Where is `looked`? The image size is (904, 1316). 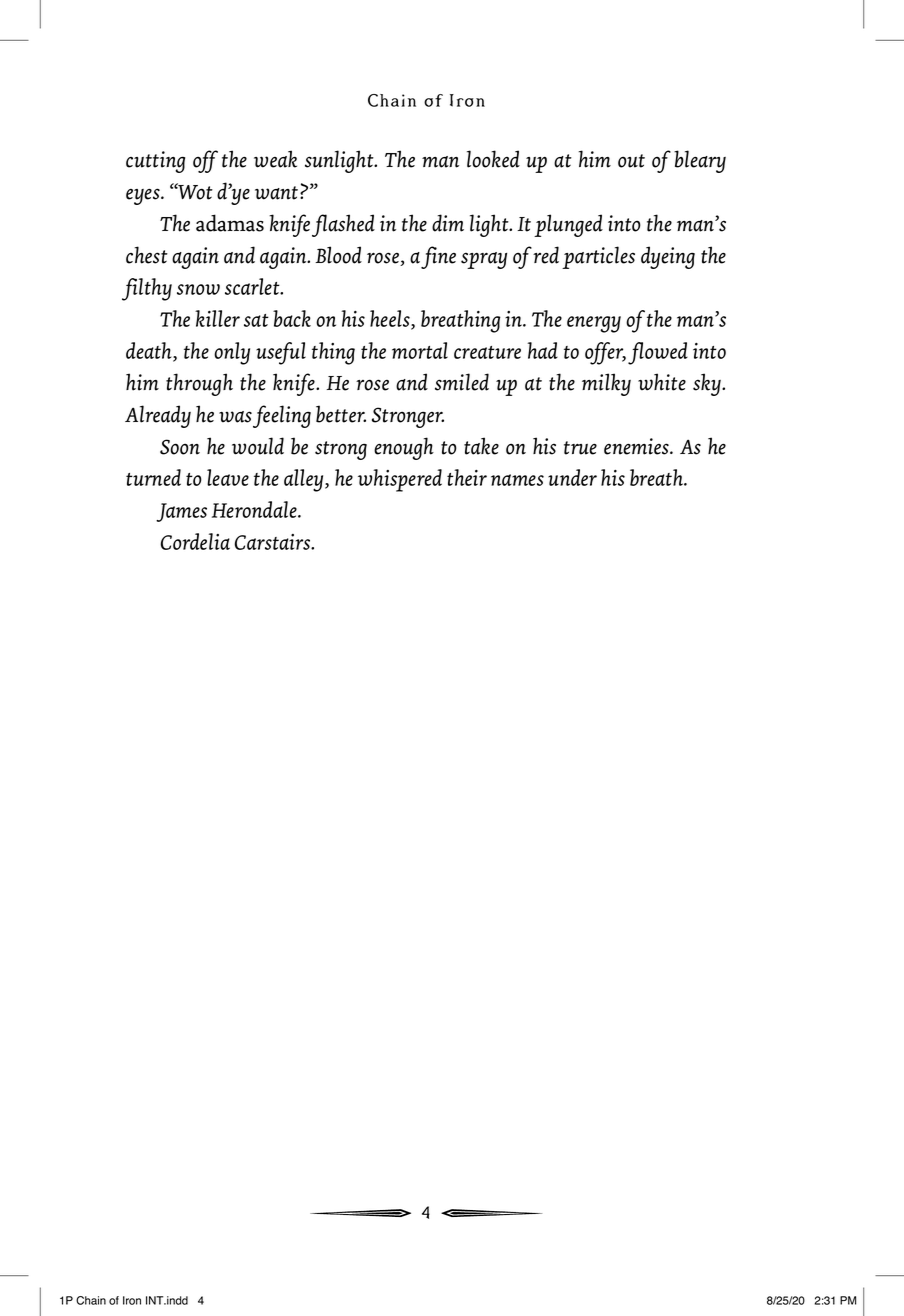
looked is located at coordinates (493, 159).
